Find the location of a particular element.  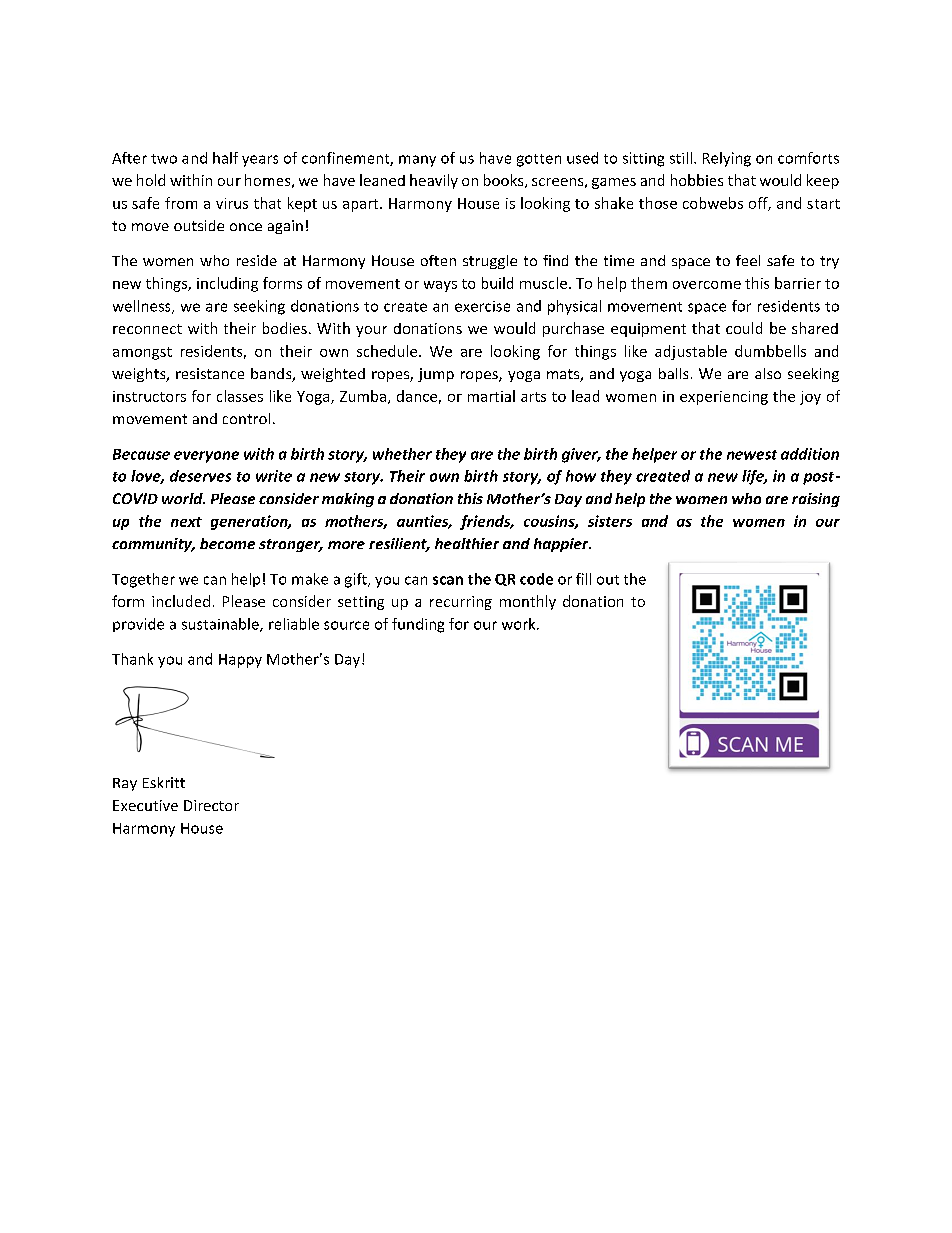

Executive is located at coordinates (145, 805).
